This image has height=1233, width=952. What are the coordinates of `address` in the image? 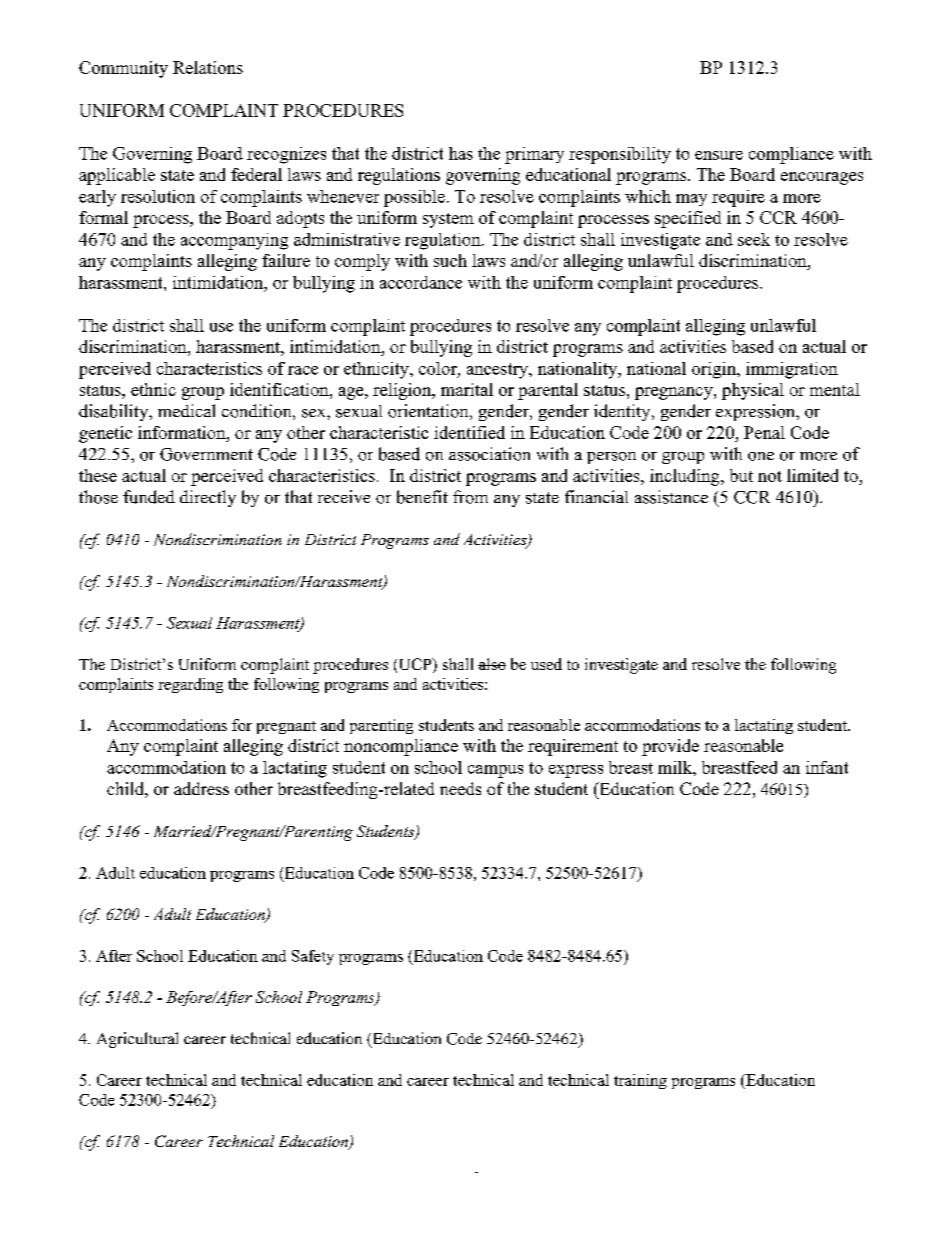 It's located at (201, 788).
